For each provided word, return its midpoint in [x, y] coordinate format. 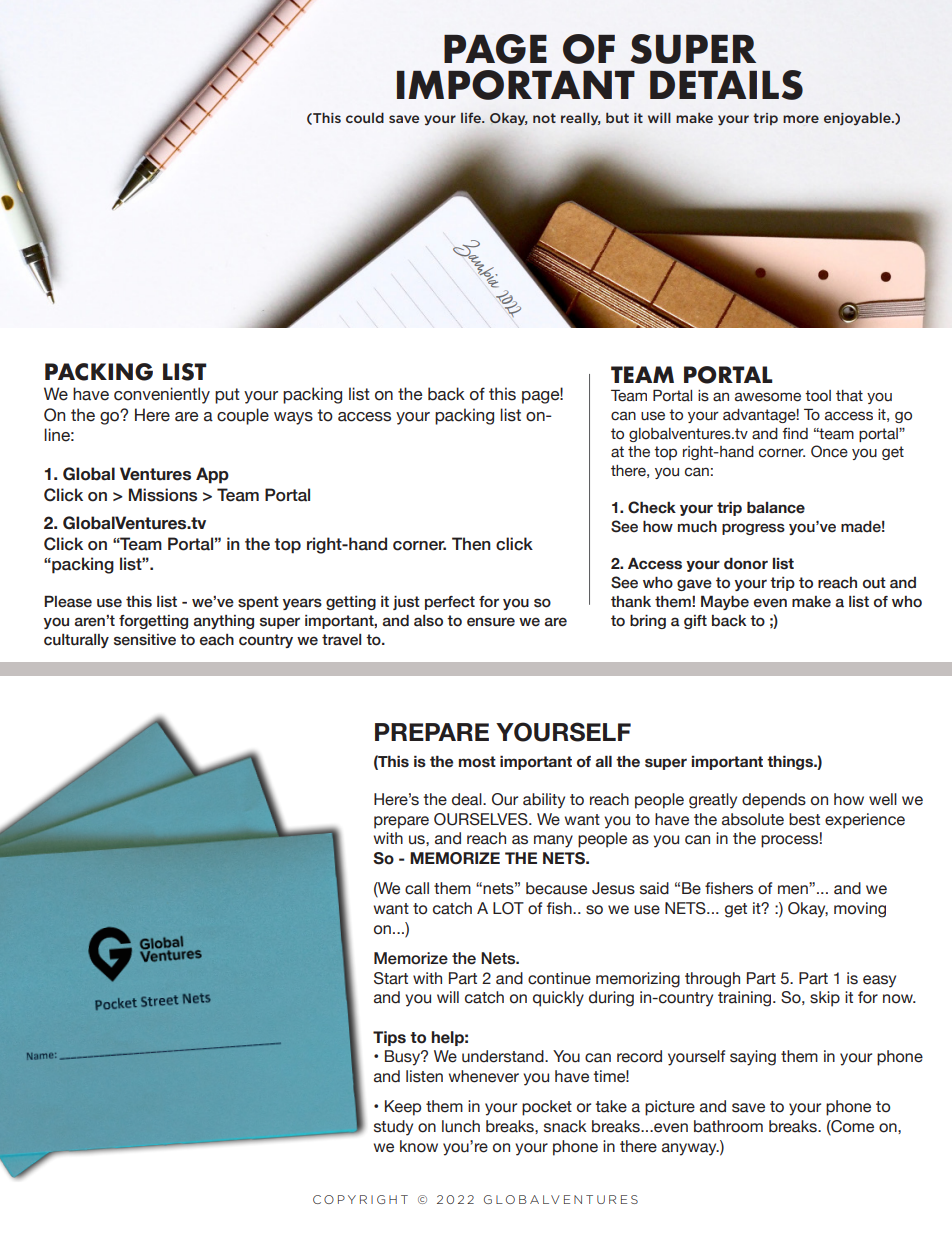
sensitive [145, 640]
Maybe [725, 602]
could [365, 117]
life [472, 117]
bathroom [728, 1126]
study [393, 1128]
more [801, 119]
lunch [461, 1126]
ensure [491, 622]
